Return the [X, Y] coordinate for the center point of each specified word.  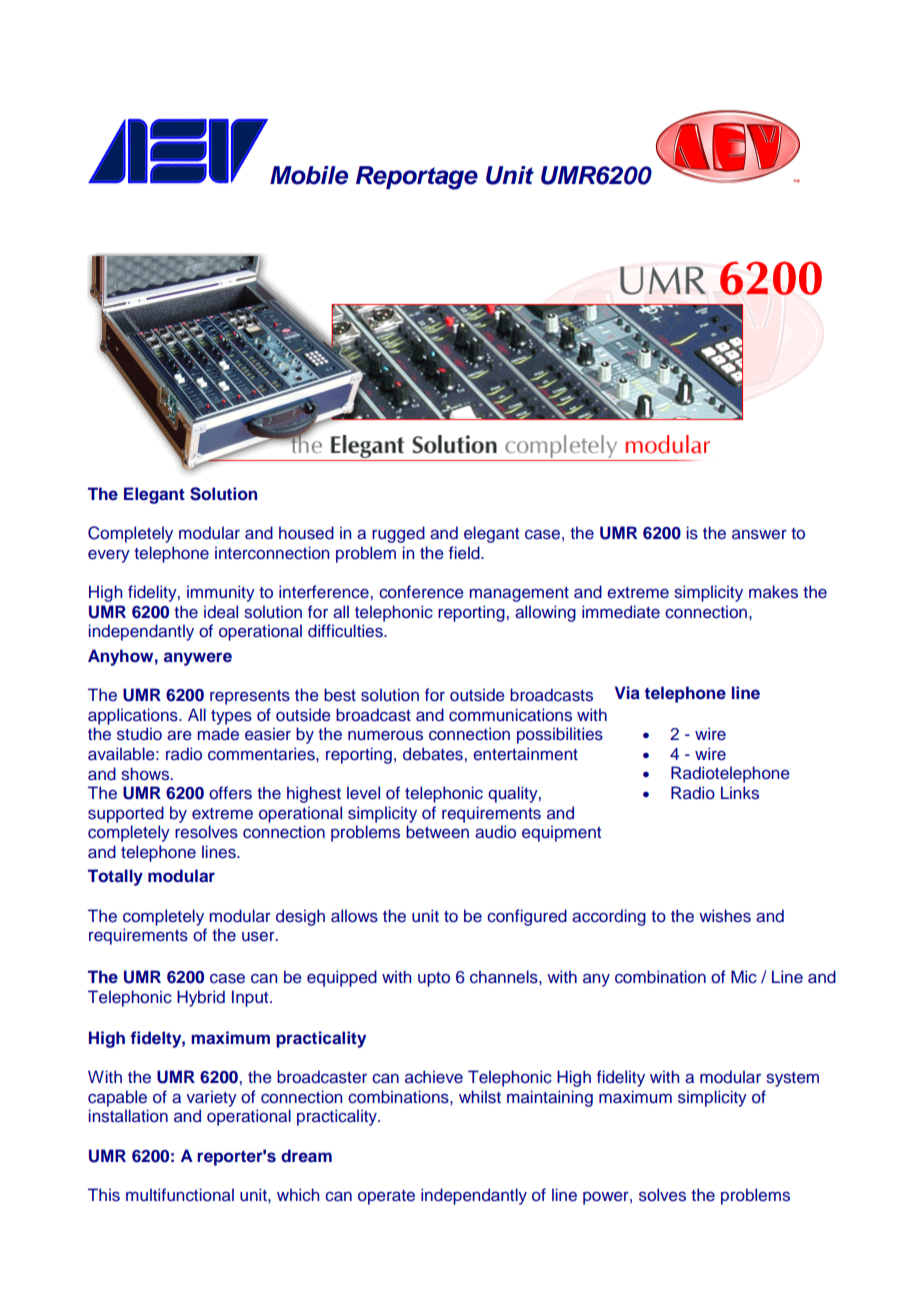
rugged [398, 534]
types [231, 717]
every [109, 556]
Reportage [417, 178]
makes [773, 592]
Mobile [309, 175]
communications [510, 715]
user [259, 936]
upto [434, 979]
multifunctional [180, 1195]
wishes [725, 916]
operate [386, 1197]
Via [627, 692]
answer [759, 534]
